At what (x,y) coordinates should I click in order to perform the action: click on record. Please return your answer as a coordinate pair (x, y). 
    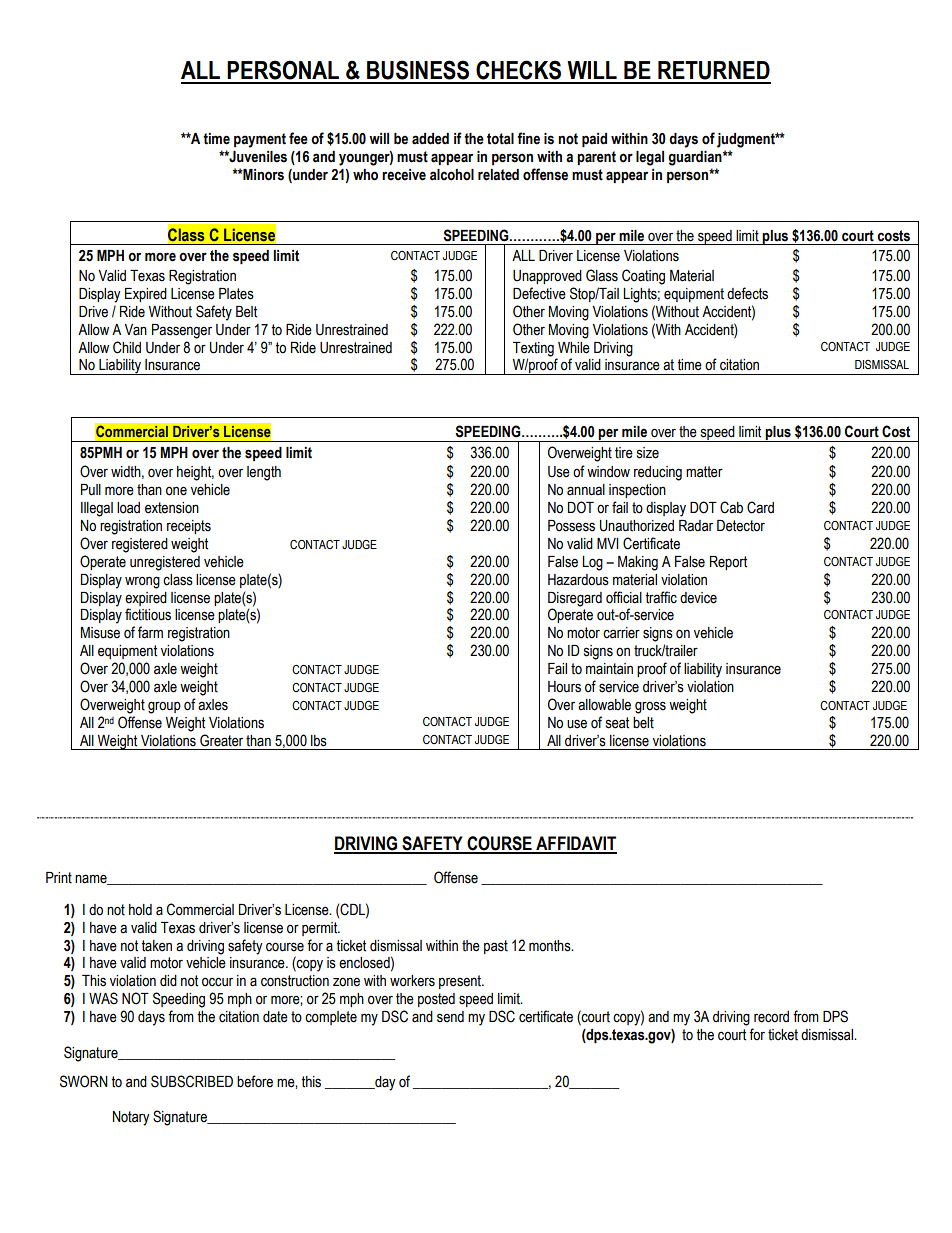
    Looking at the image, I should click on (771, 1017).
